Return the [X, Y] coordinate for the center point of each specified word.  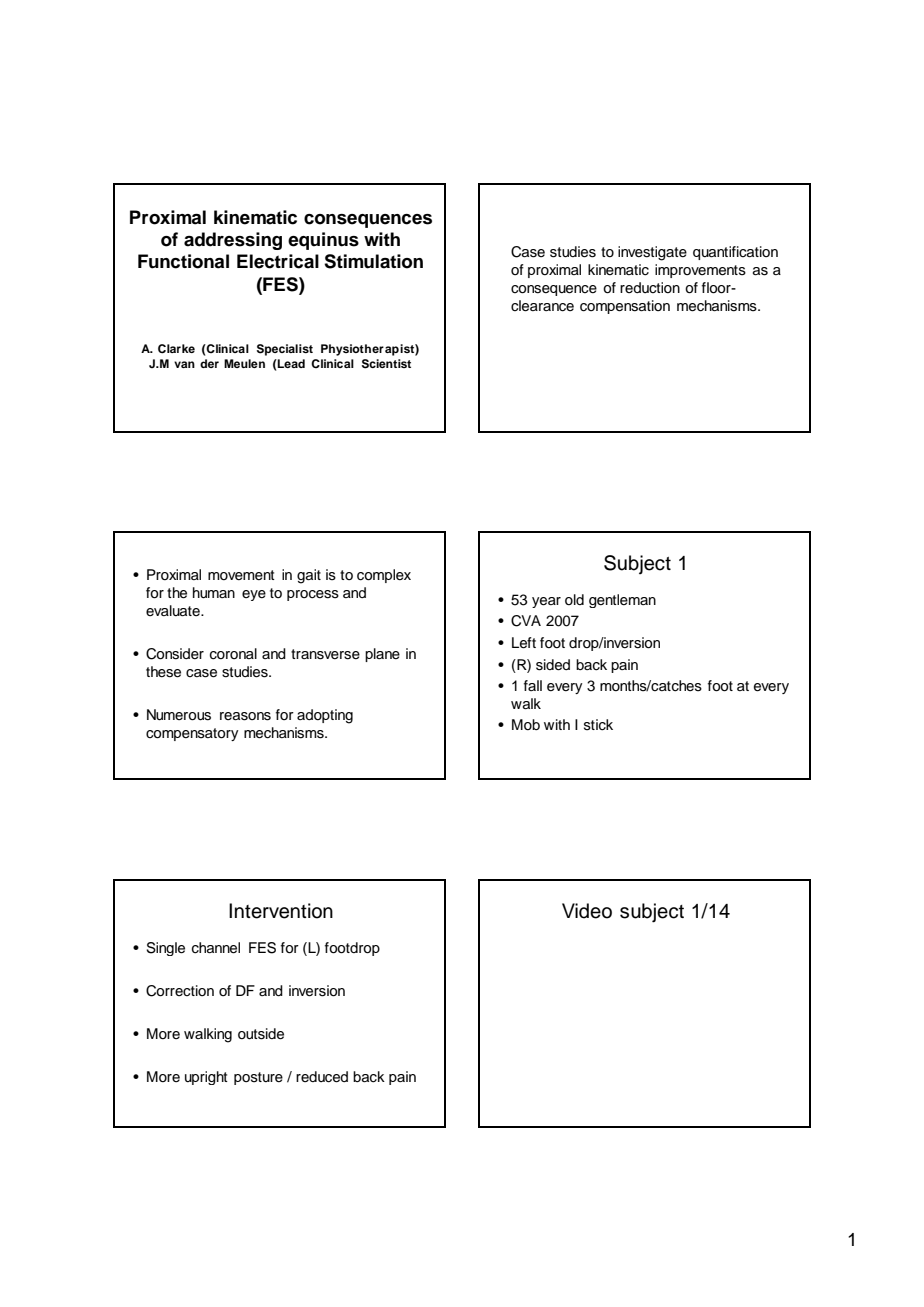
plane [382, 655]
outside [261, 1034]
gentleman [622, 601]
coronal [233, 654]
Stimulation [373, 261]
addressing [233, 241]
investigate [652, 253]
